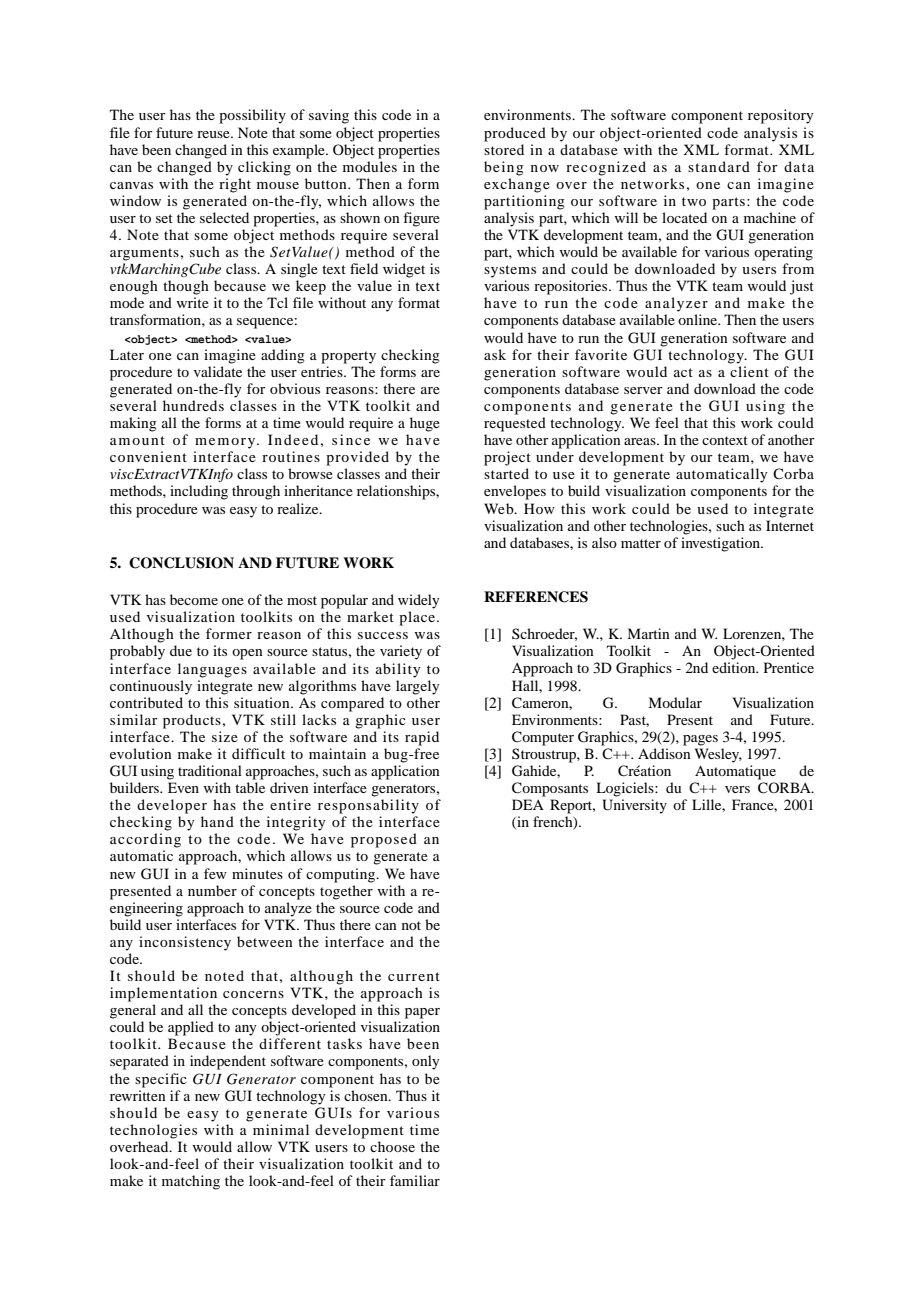 The height and width of the page is (1308, 924). Describe the element at coordinates (199, 492) in the page. I see `including` at that location.
